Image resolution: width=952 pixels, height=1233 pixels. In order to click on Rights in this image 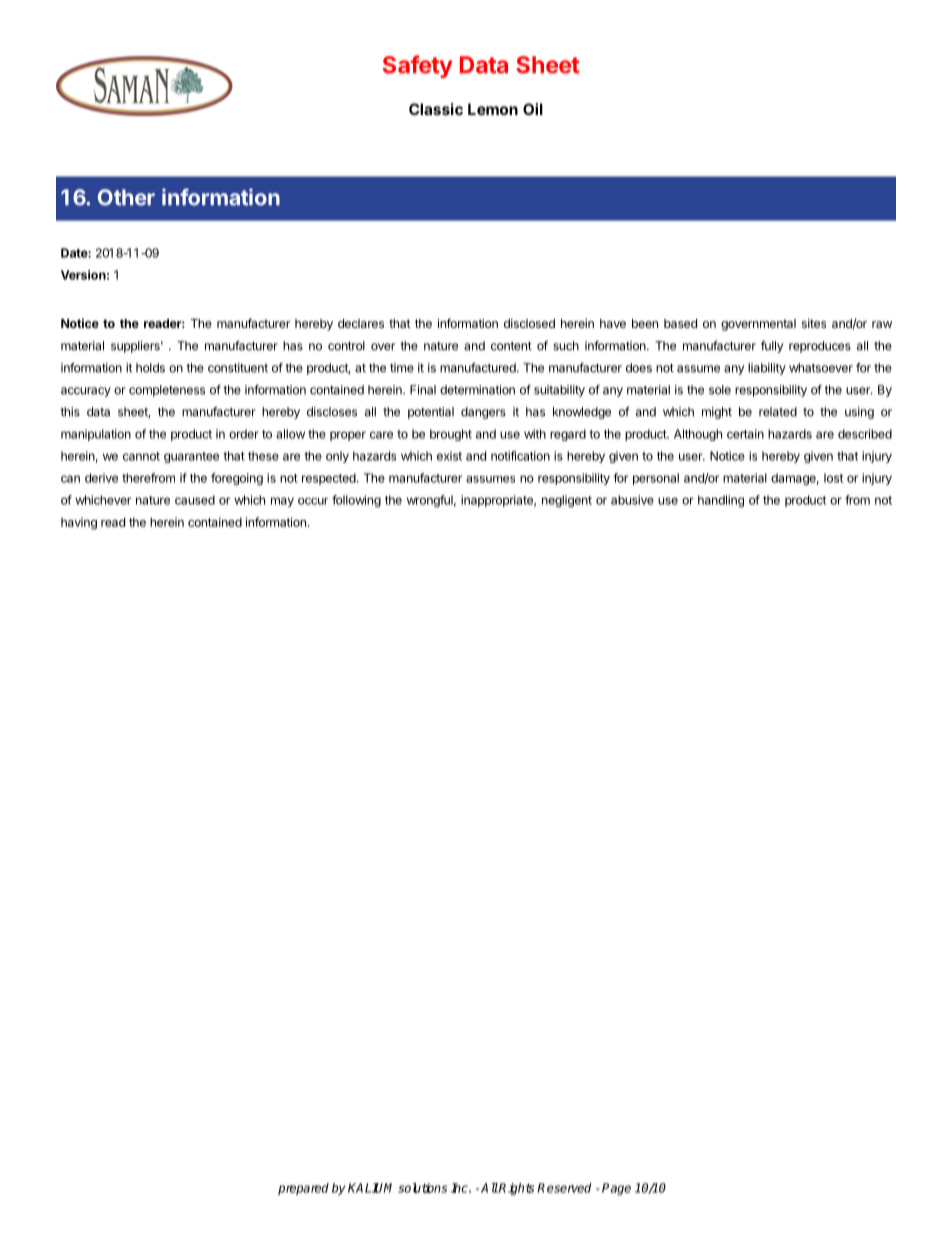, I will do `click(516, 1189)`.
